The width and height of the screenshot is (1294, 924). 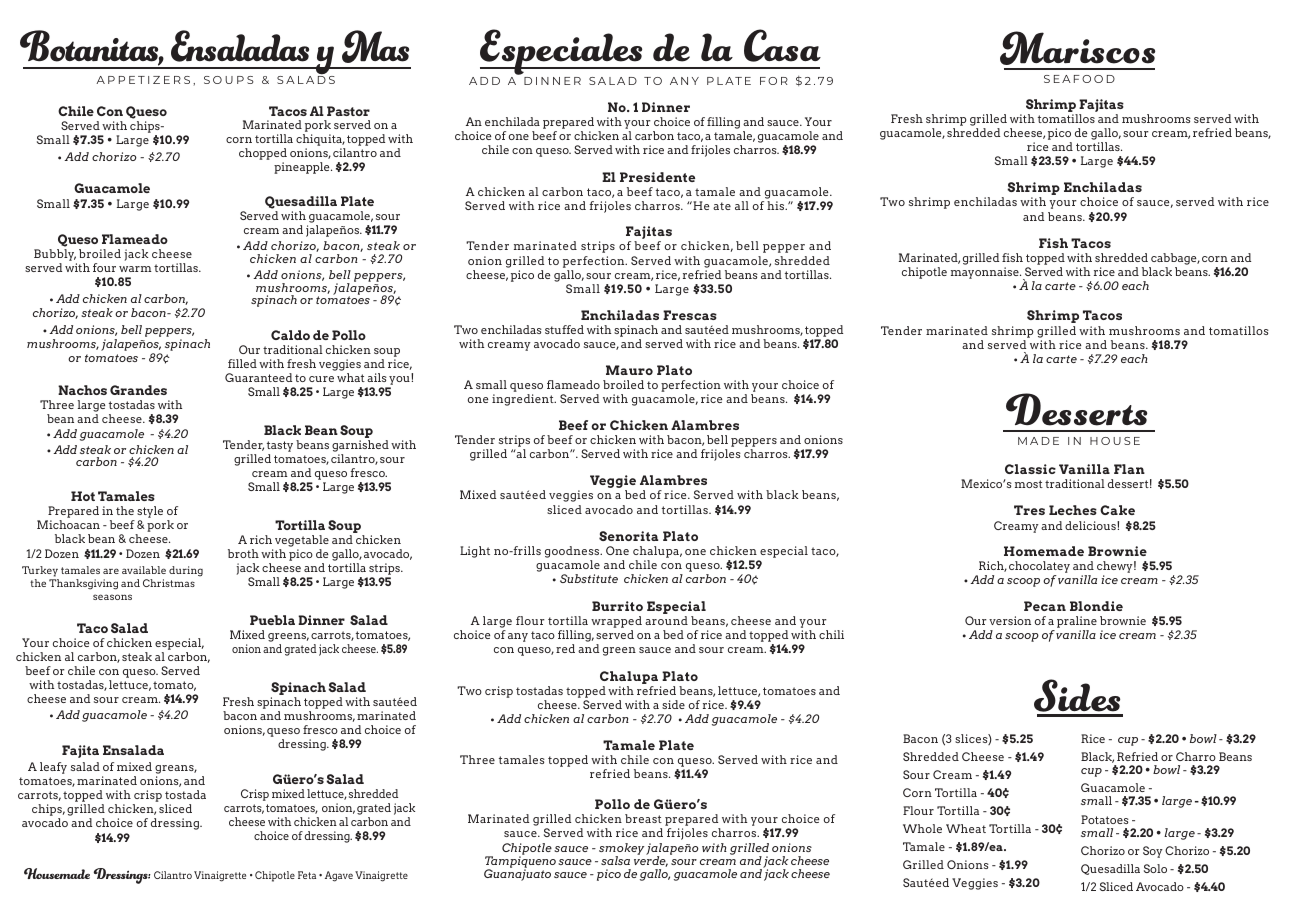 I want to click on SEAFOOD, so click(x=1079, y=79).
